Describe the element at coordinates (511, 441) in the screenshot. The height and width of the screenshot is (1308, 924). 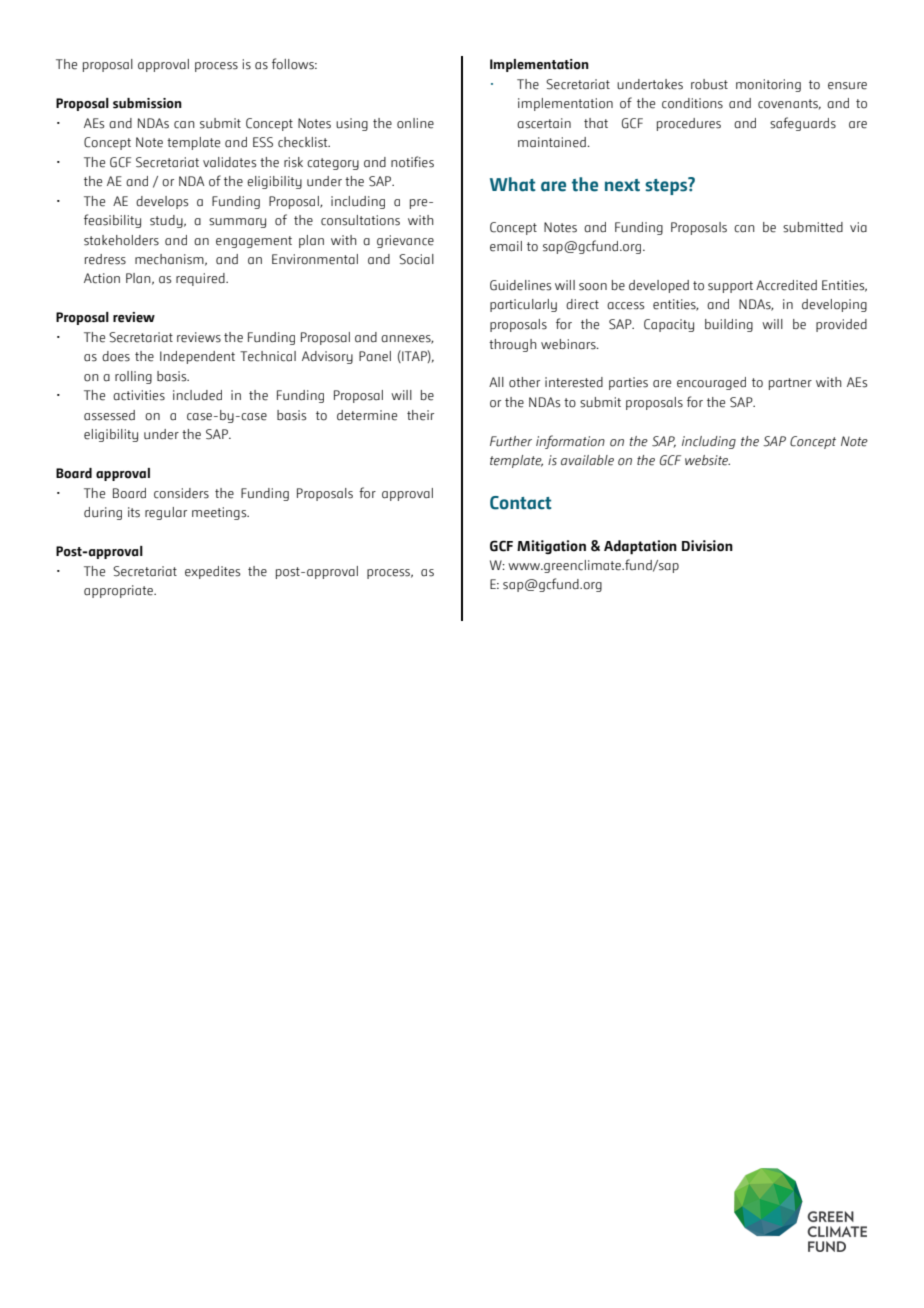
I see `Further` at that location.
